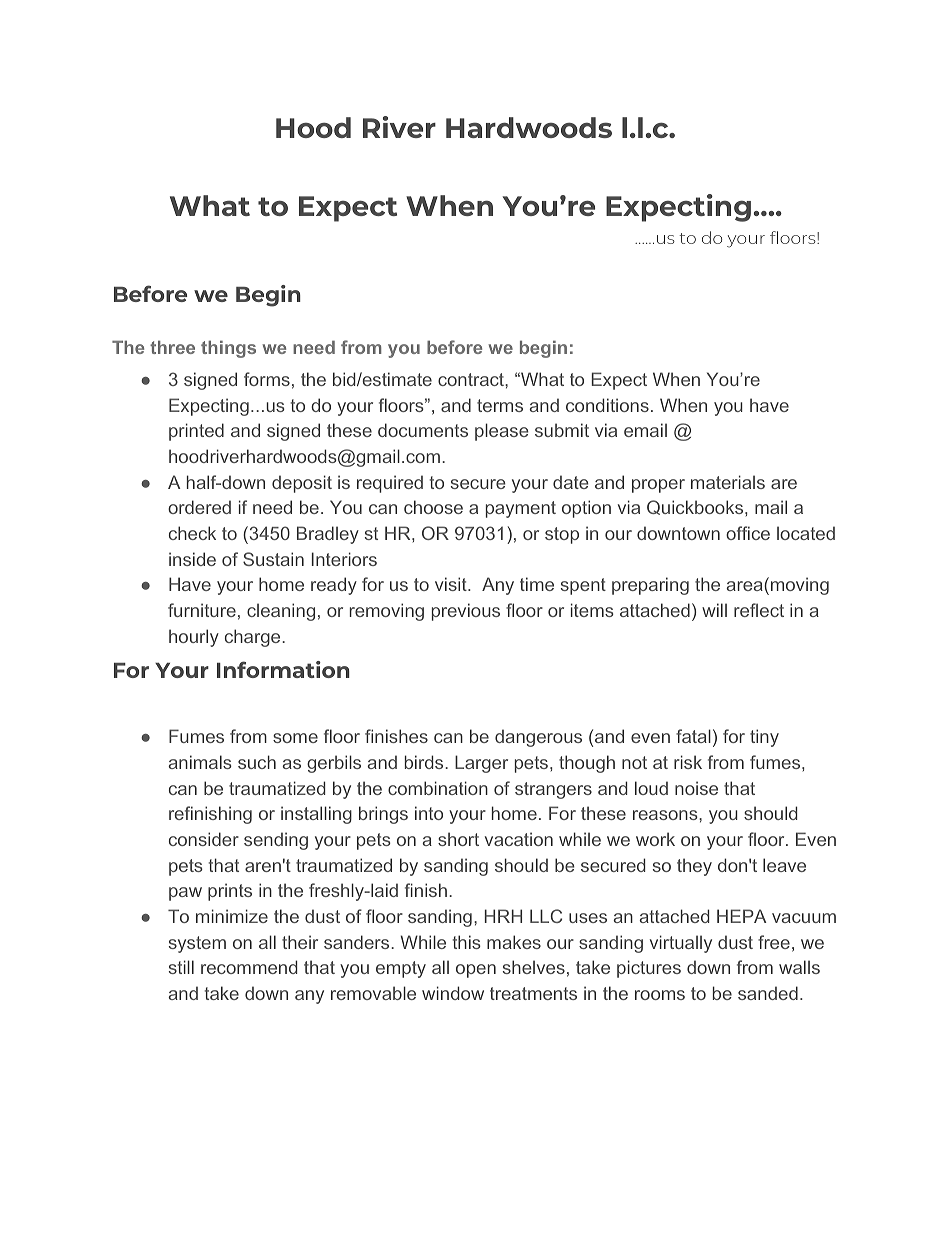 The height and width of the page is (1233, 952). What do you see at coordinates (696, 788) in the page?
I see `noise` at bounding box center [696, 788].
